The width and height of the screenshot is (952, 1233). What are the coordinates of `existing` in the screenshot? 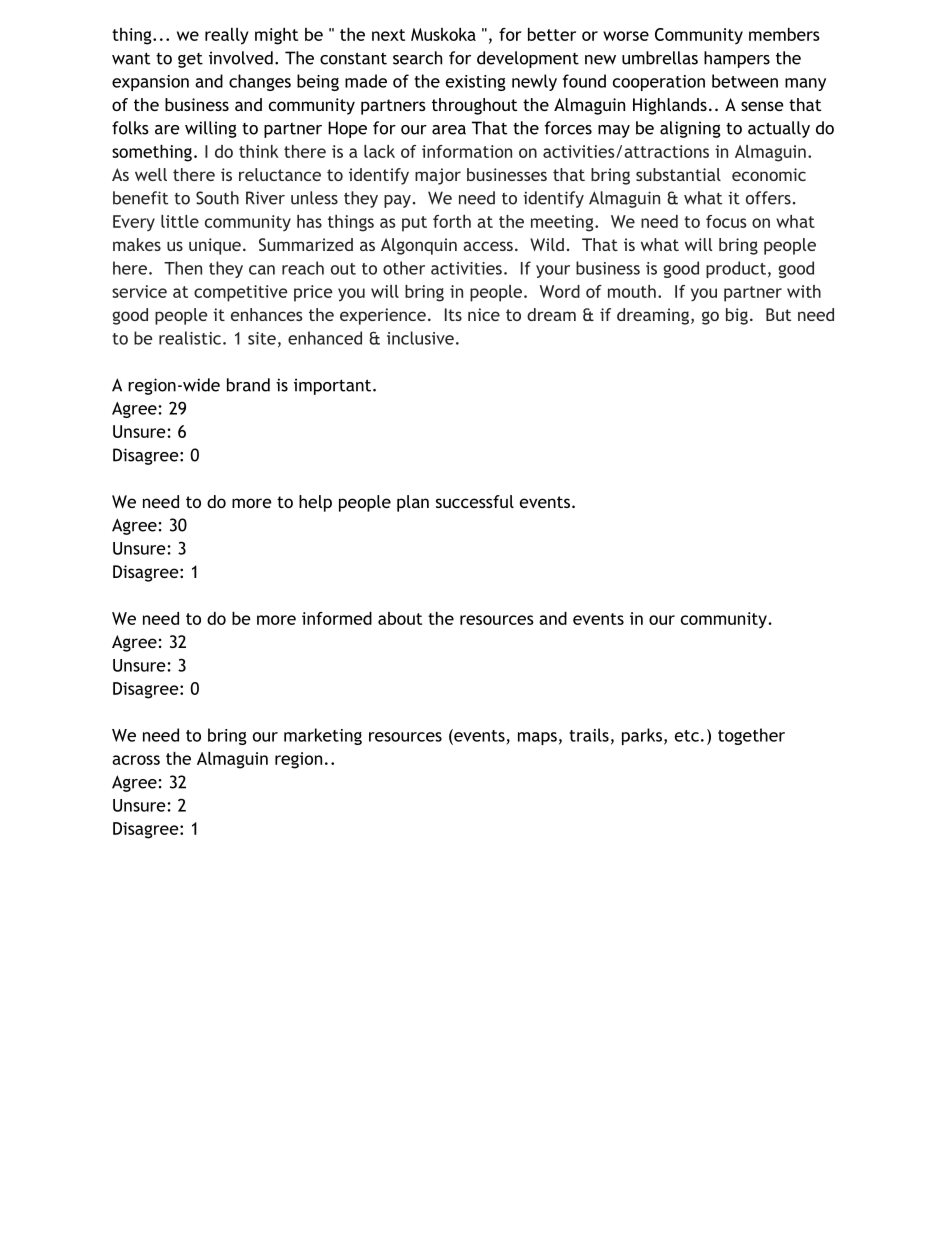 It's located at (476, 83).
